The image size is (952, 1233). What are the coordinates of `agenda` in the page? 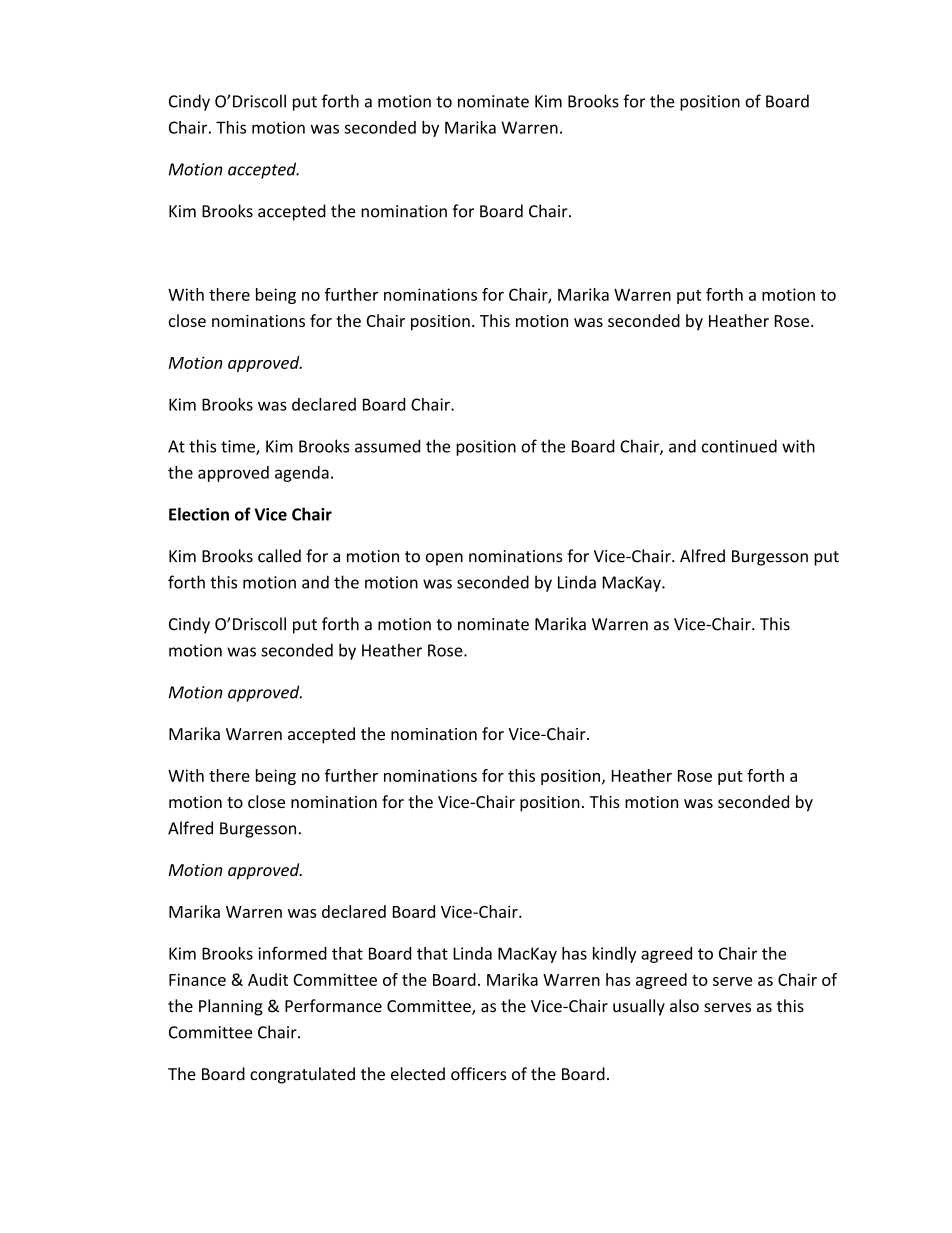 It's located at (302, 474).
